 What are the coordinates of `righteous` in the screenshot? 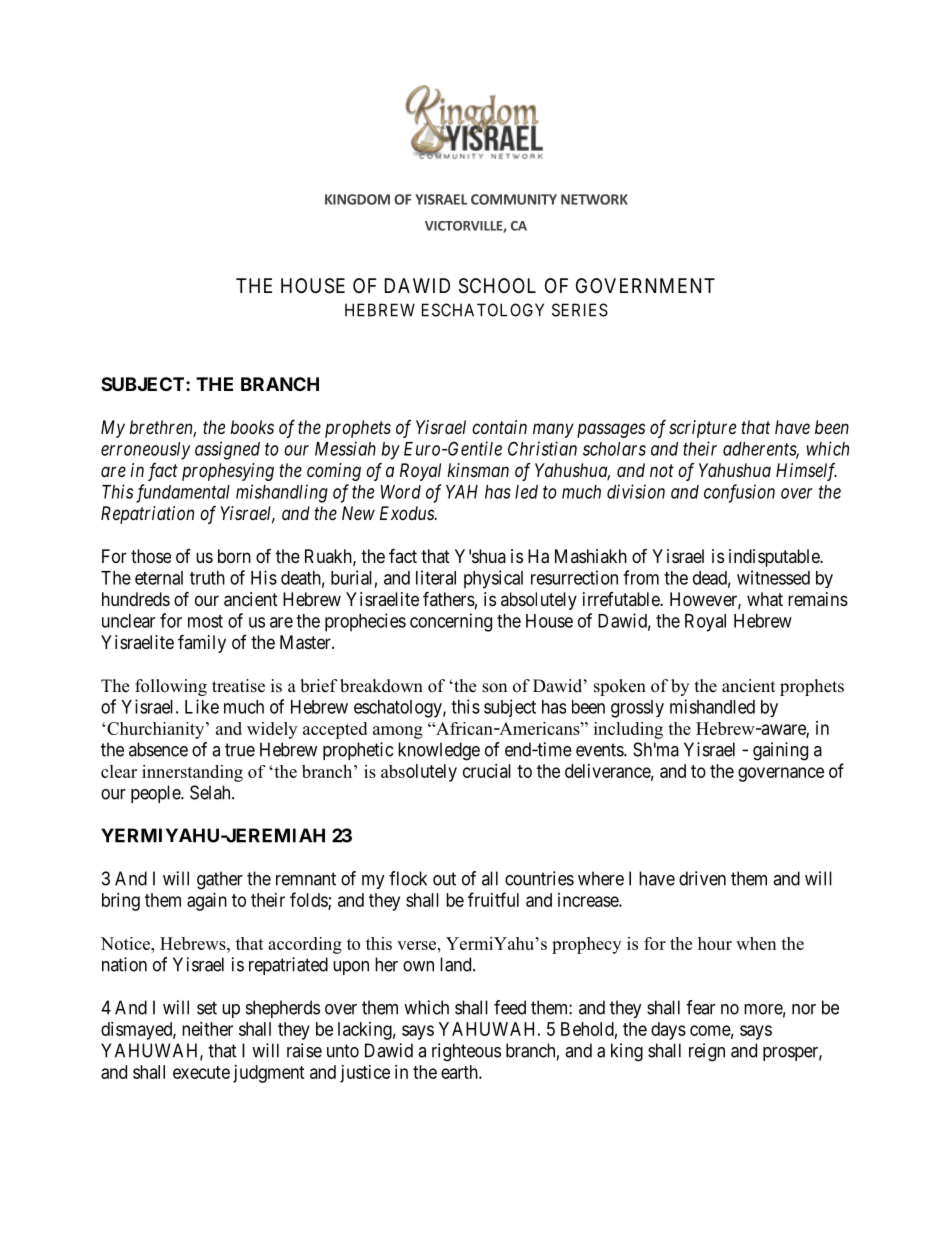 It's located at (466, 1052).
